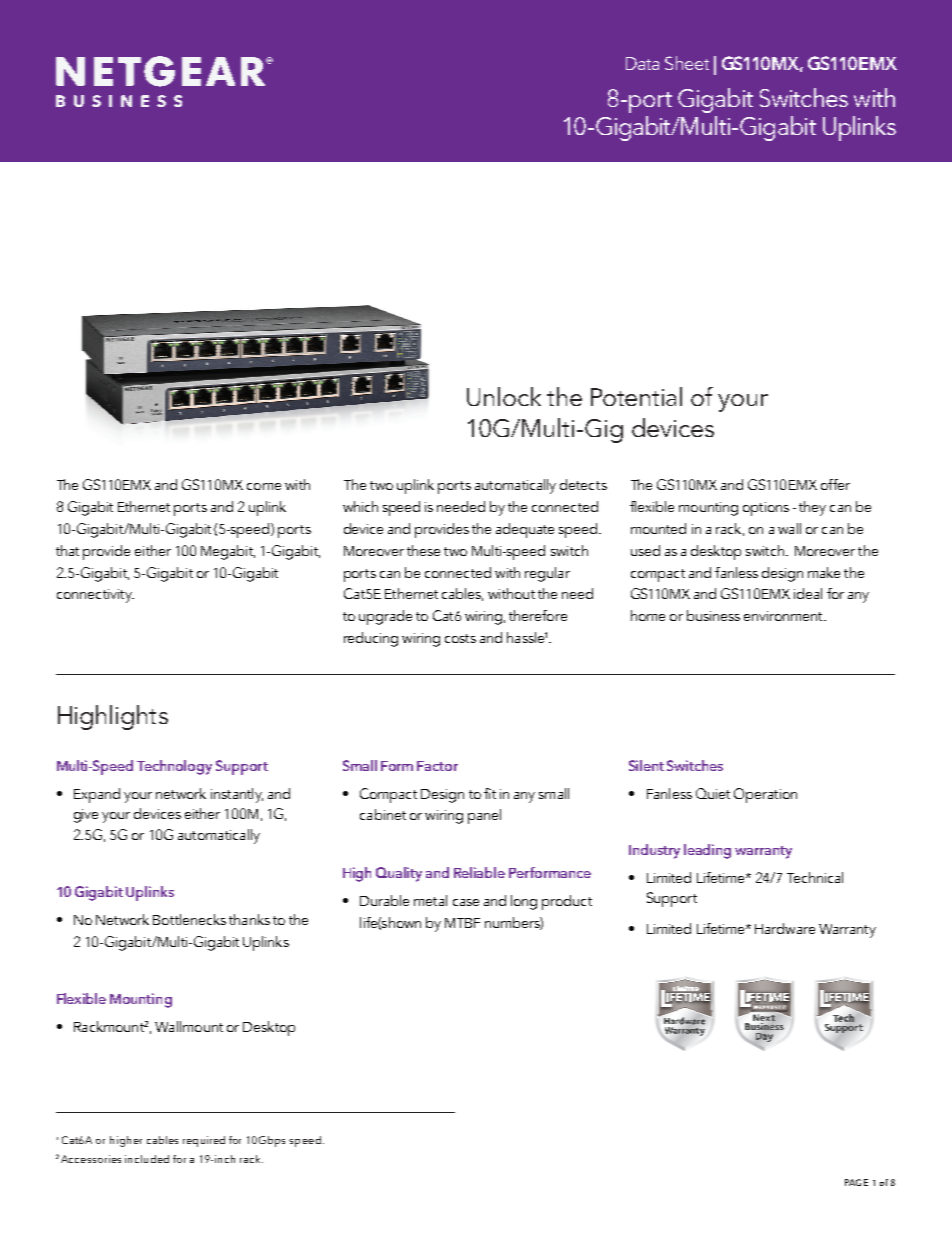 The height and width of the screenshot is (1233, 952). What do you see at coordinates (642, 63) in the screenshot?
I see `Data` at bounding box center [642, 63].
